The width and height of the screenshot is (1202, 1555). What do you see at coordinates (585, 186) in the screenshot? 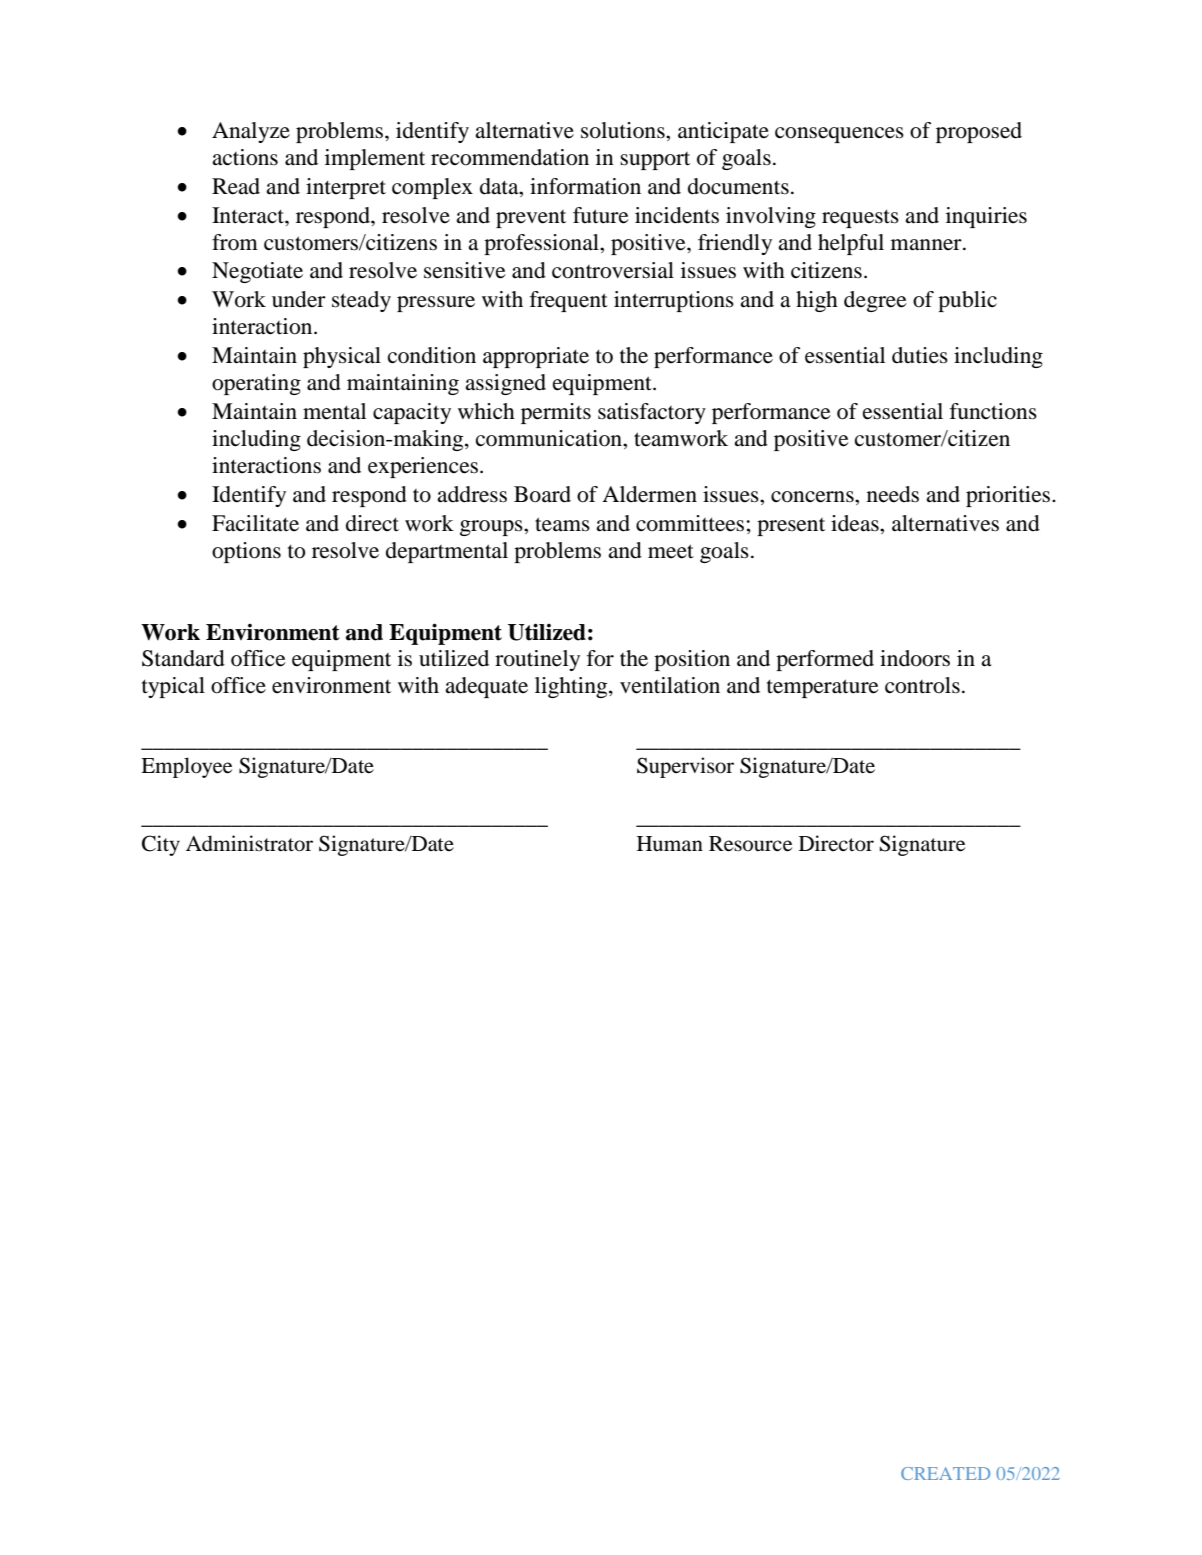
I see `information` at bounding box center [585, 186].
